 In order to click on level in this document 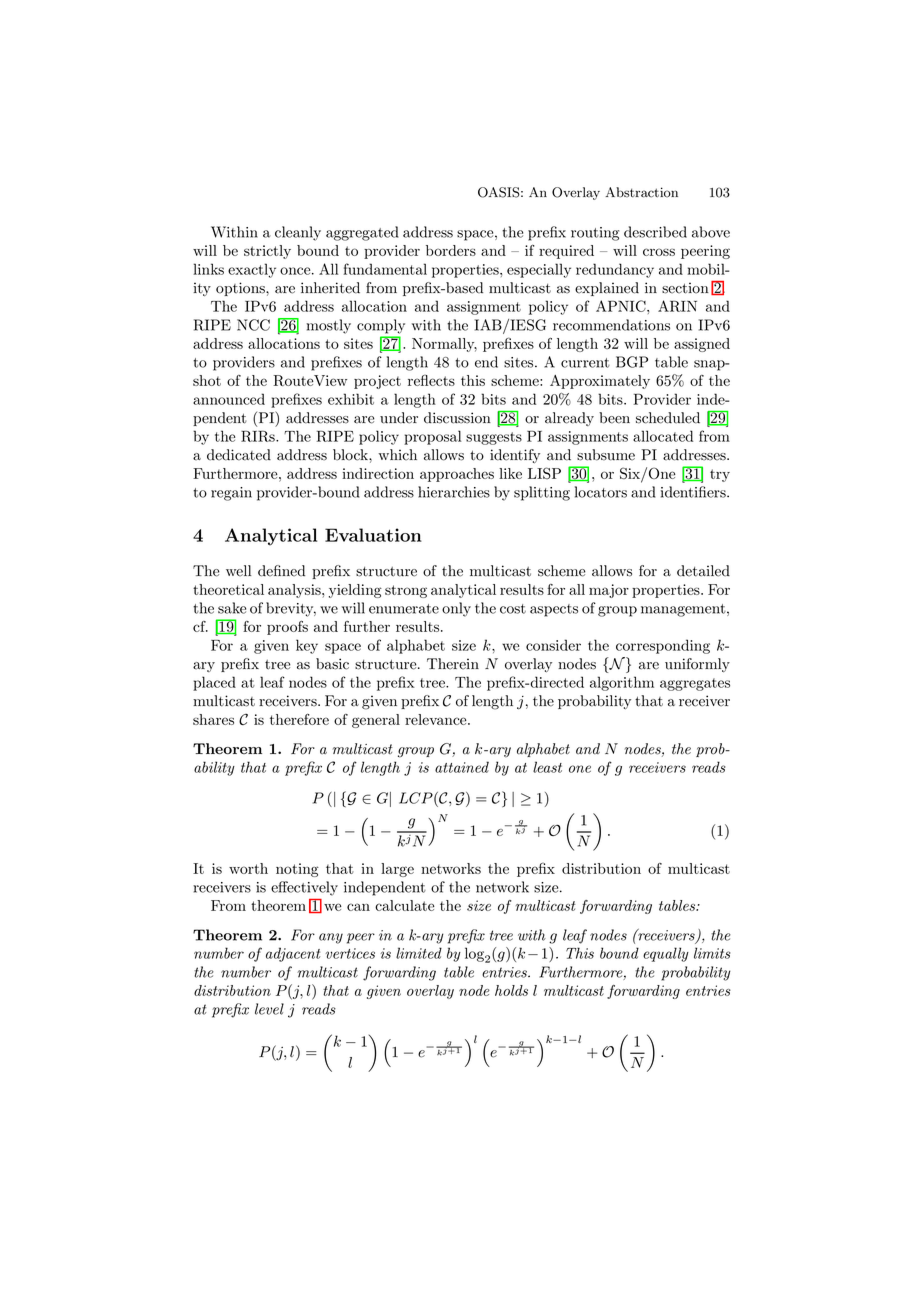, I will do `click(269, 1009)`.
